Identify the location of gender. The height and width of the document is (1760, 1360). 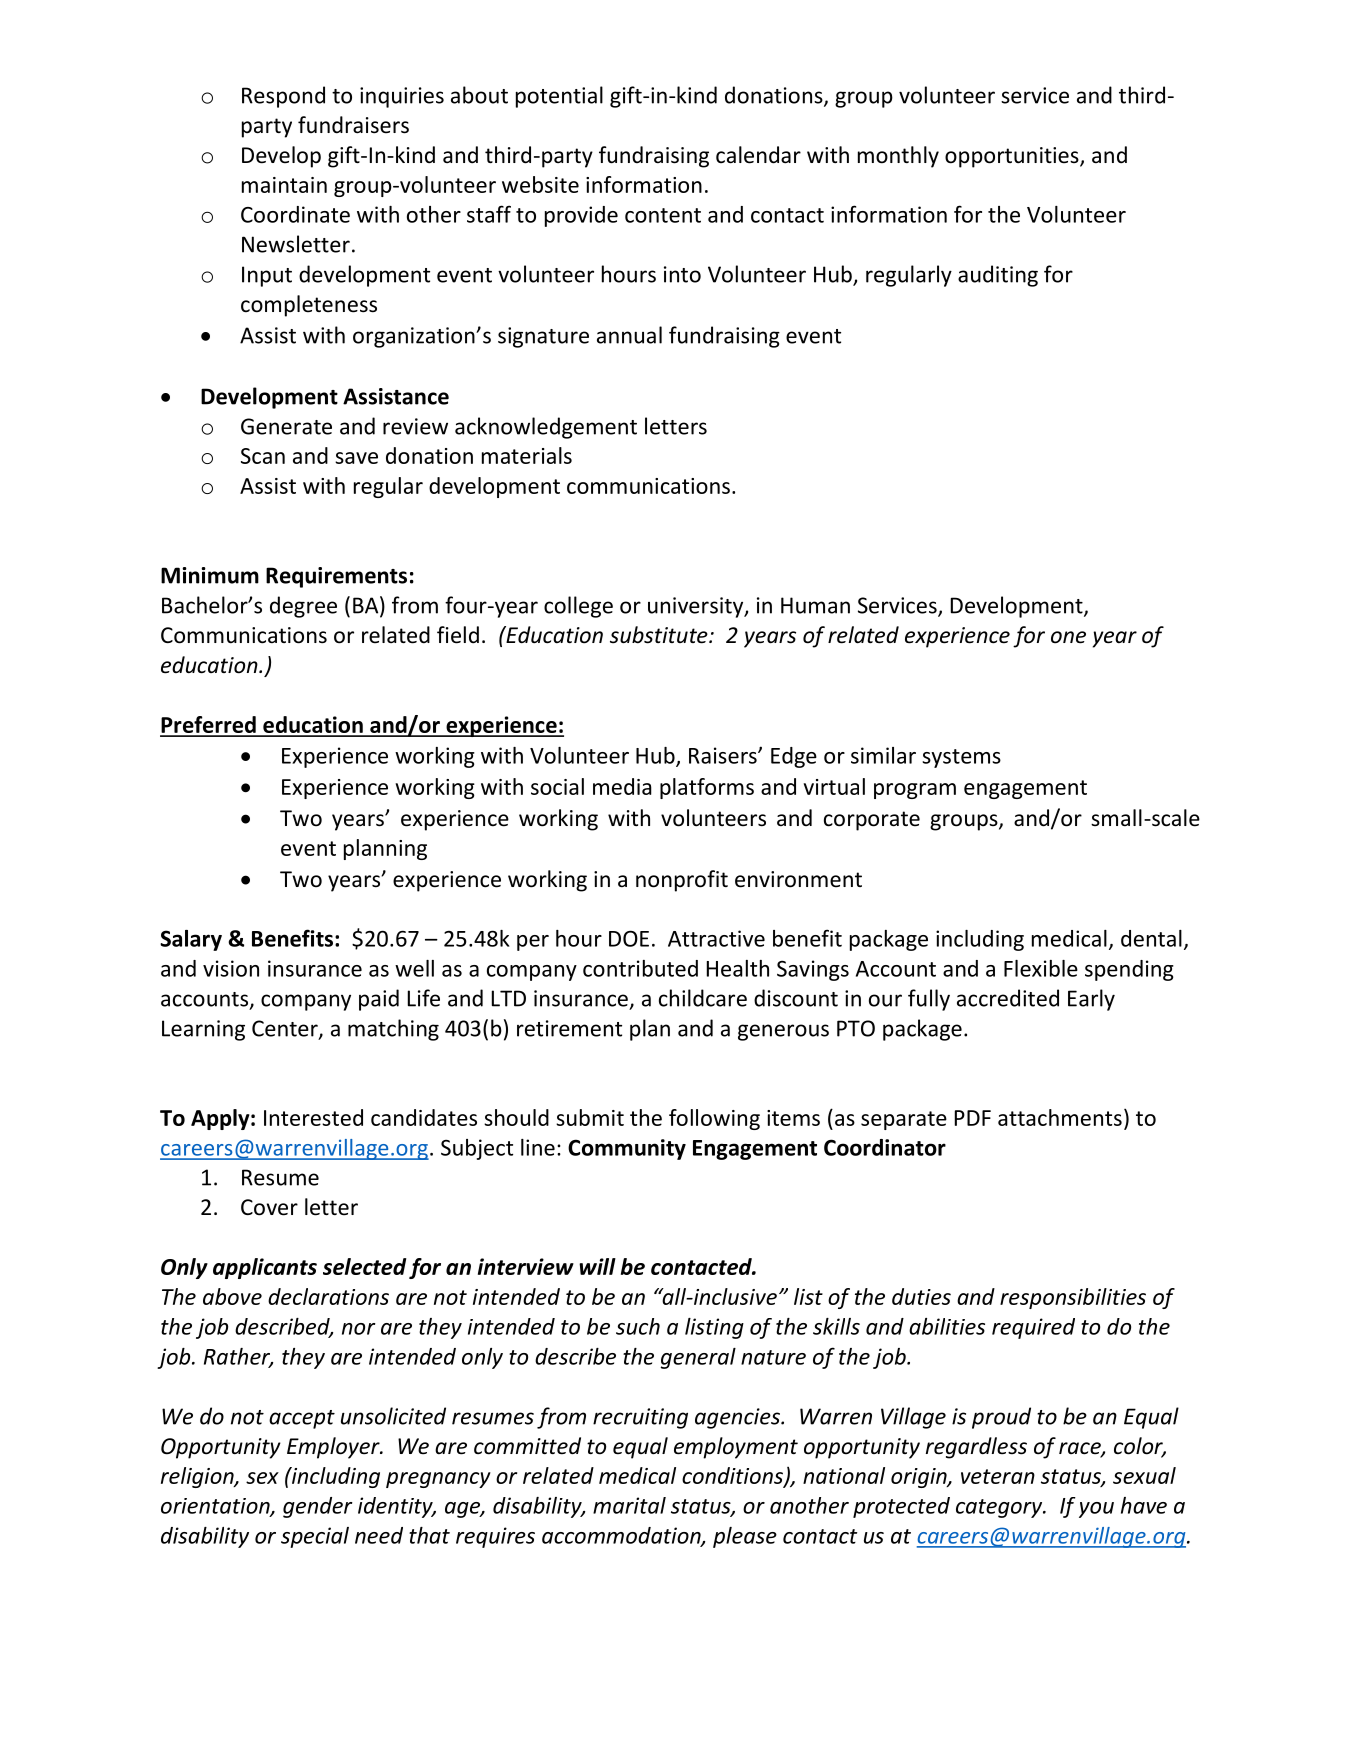
(318, 1507).
